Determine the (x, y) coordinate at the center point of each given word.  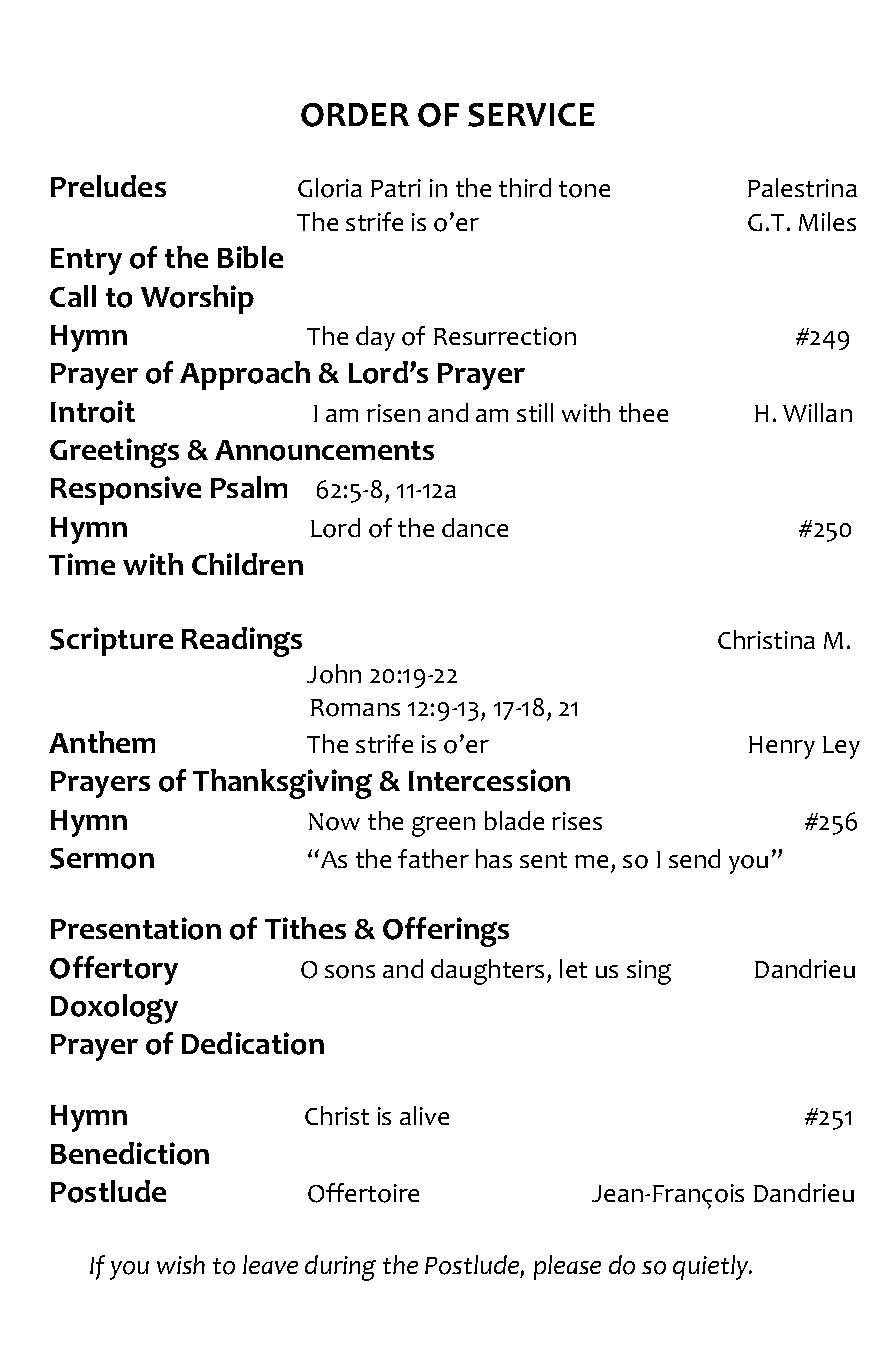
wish (181, 1264)
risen (393, 413)
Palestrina (802, 187)
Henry (782, 747)
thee (643, 412)
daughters (487, 972)
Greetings (114, 453)
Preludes (108, 186)
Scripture (111, 641)
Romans (355, 708)
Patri (396, 188)
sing (649, 972)
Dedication (253, 1043)
